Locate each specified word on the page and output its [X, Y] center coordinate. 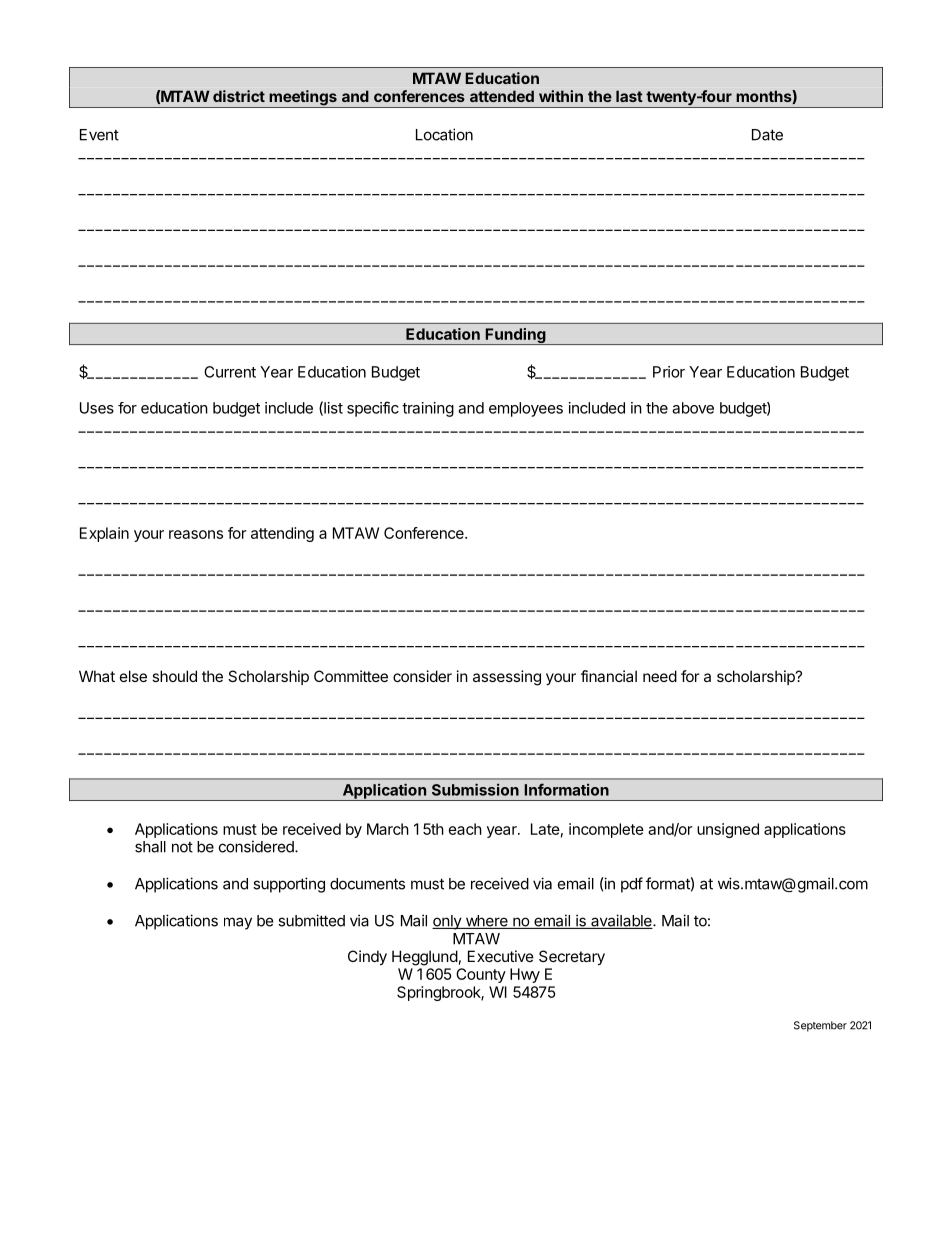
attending [282, 534]
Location [444, 134]
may [238, 923]
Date [767, 135]
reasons [196, 534]
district [239, 96]
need [660, 676]
